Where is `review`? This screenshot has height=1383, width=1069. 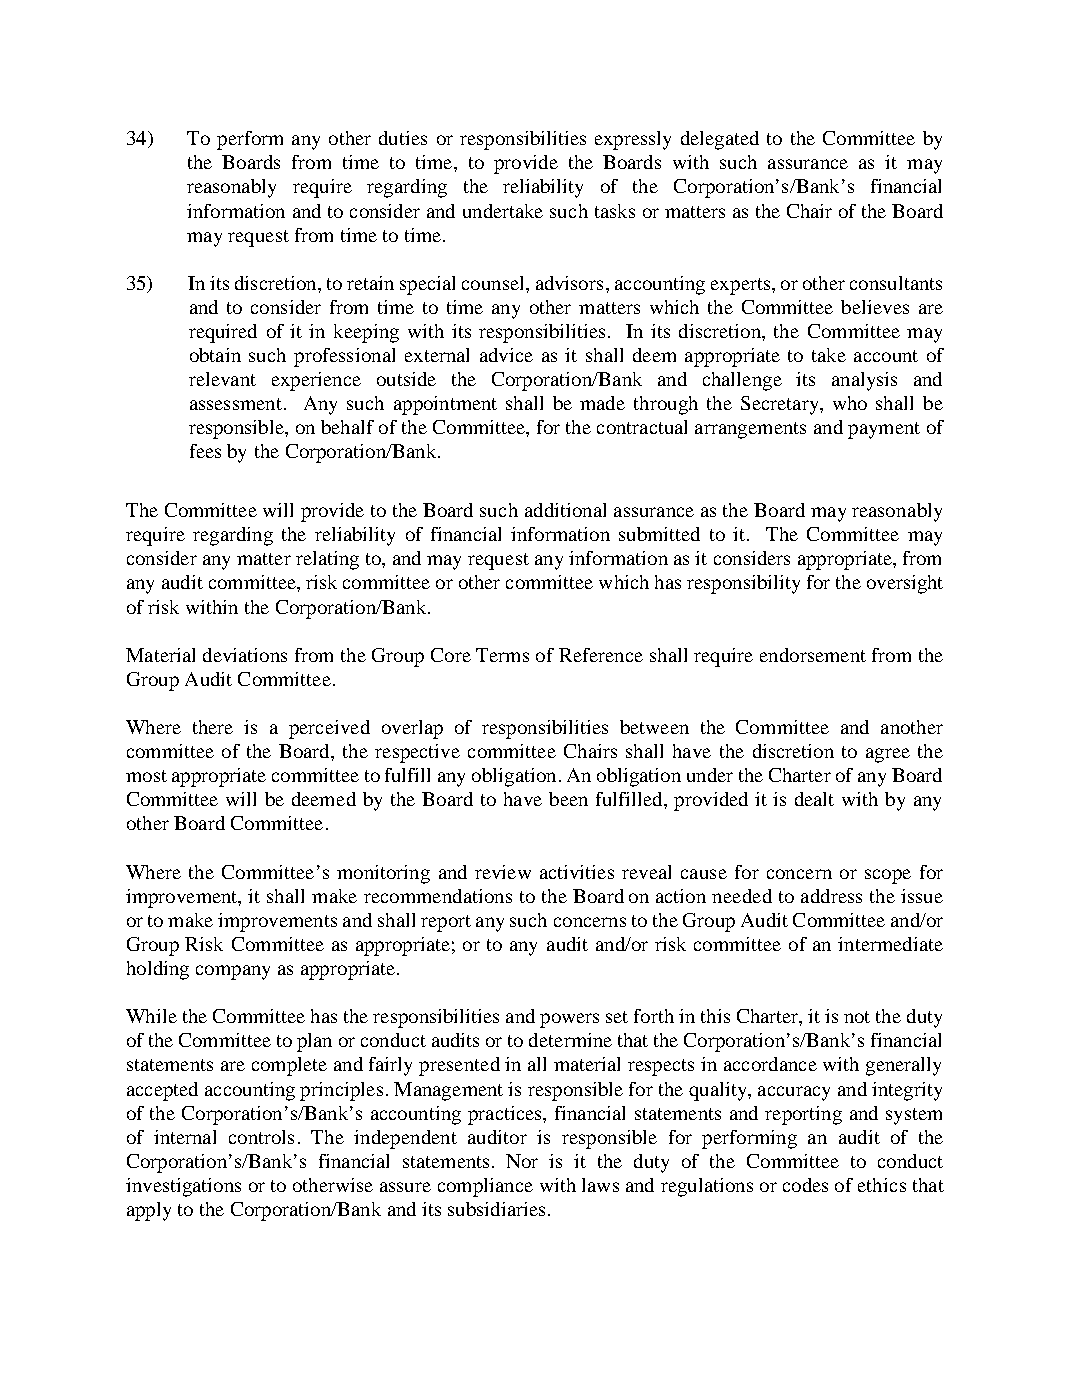
review is located at coordinates (503, 872).
